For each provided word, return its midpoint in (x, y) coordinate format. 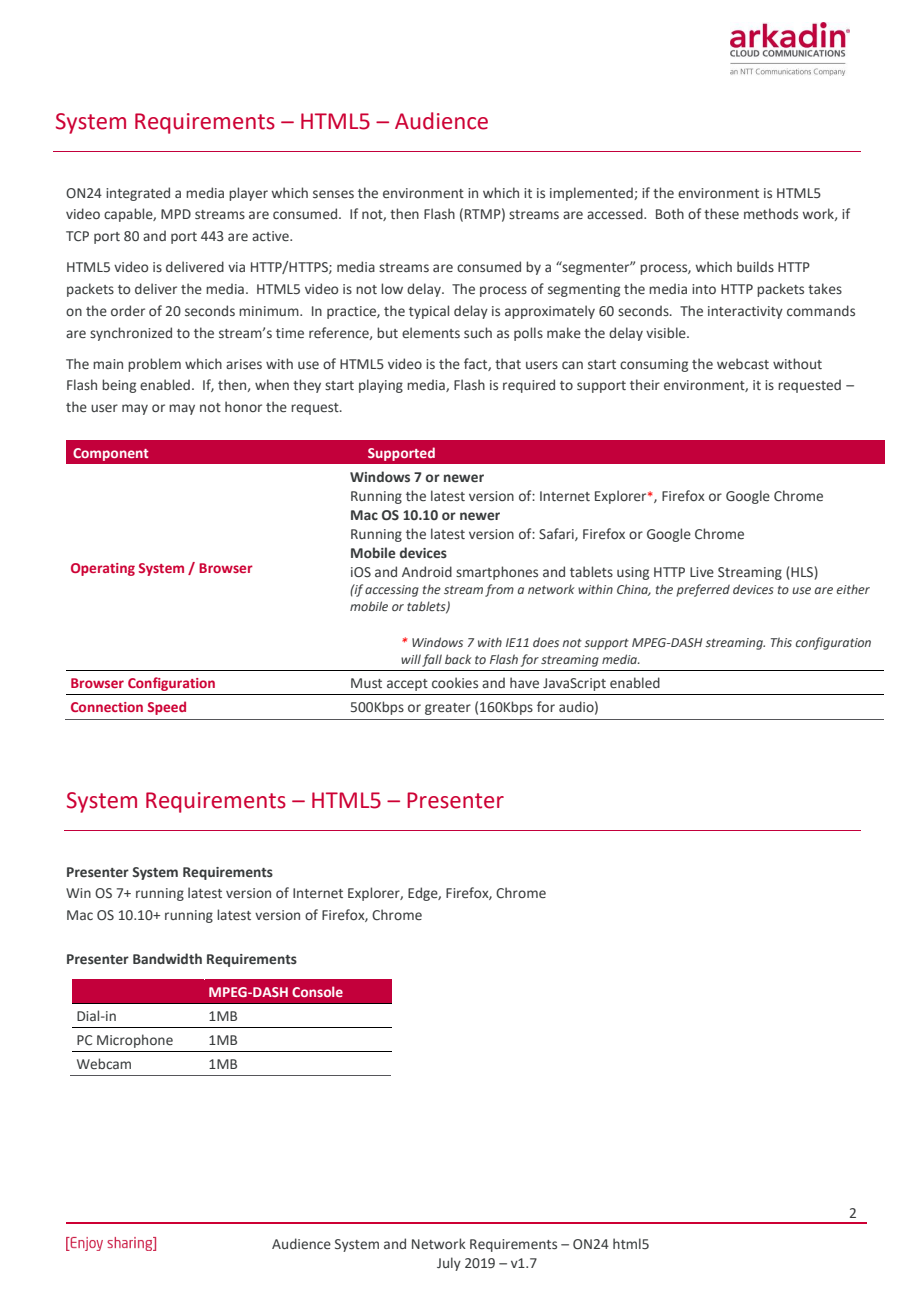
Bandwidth (167, 958)
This (781, 642)
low (392, 288)
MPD (176, 214)
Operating (103, 569)
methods (771, 213)
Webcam (104, 1063)
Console (317, 991)
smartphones (497, 573)
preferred (703, 590)
